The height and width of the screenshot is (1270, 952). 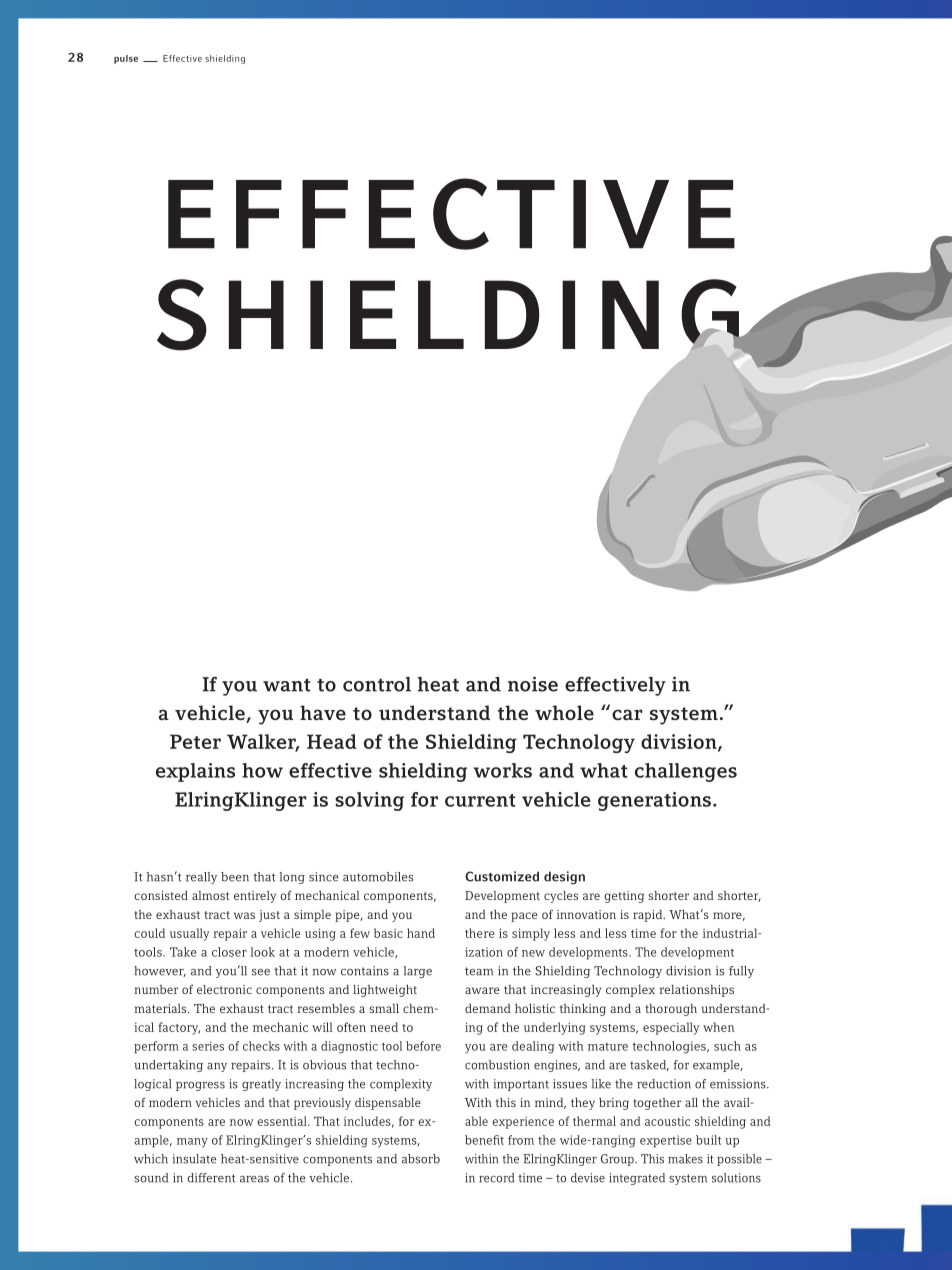 What do you see at coordinates (533, 684) in the screenshot?
I see `noise` at bounding box center [533, 684].
